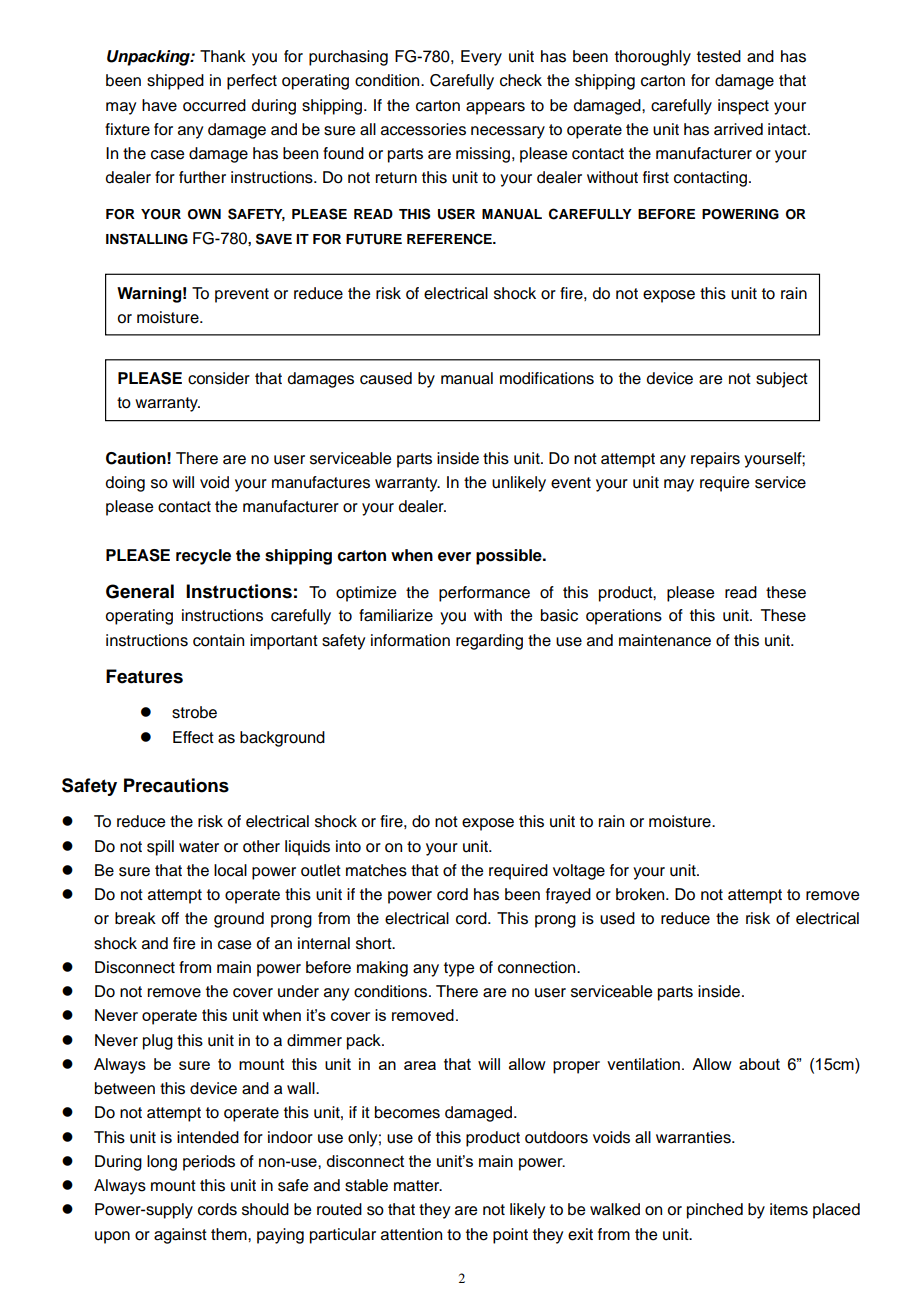  What do you see at coordinates (218, 640) in the document?
I see `contain` at bounding box center [218, 640].
